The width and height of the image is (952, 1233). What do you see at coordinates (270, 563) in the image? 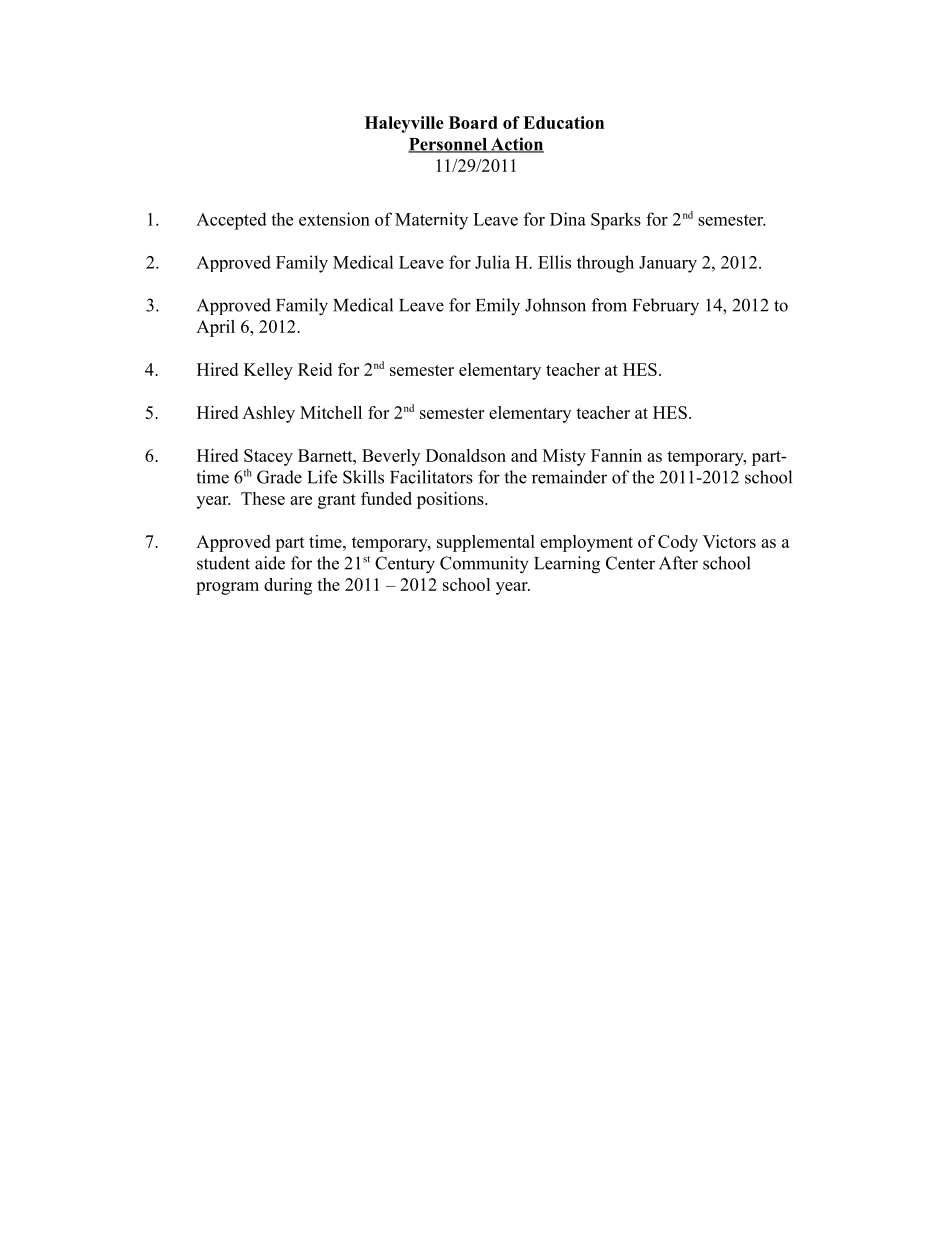
I see `aide` at bounding box center [270, 563].
